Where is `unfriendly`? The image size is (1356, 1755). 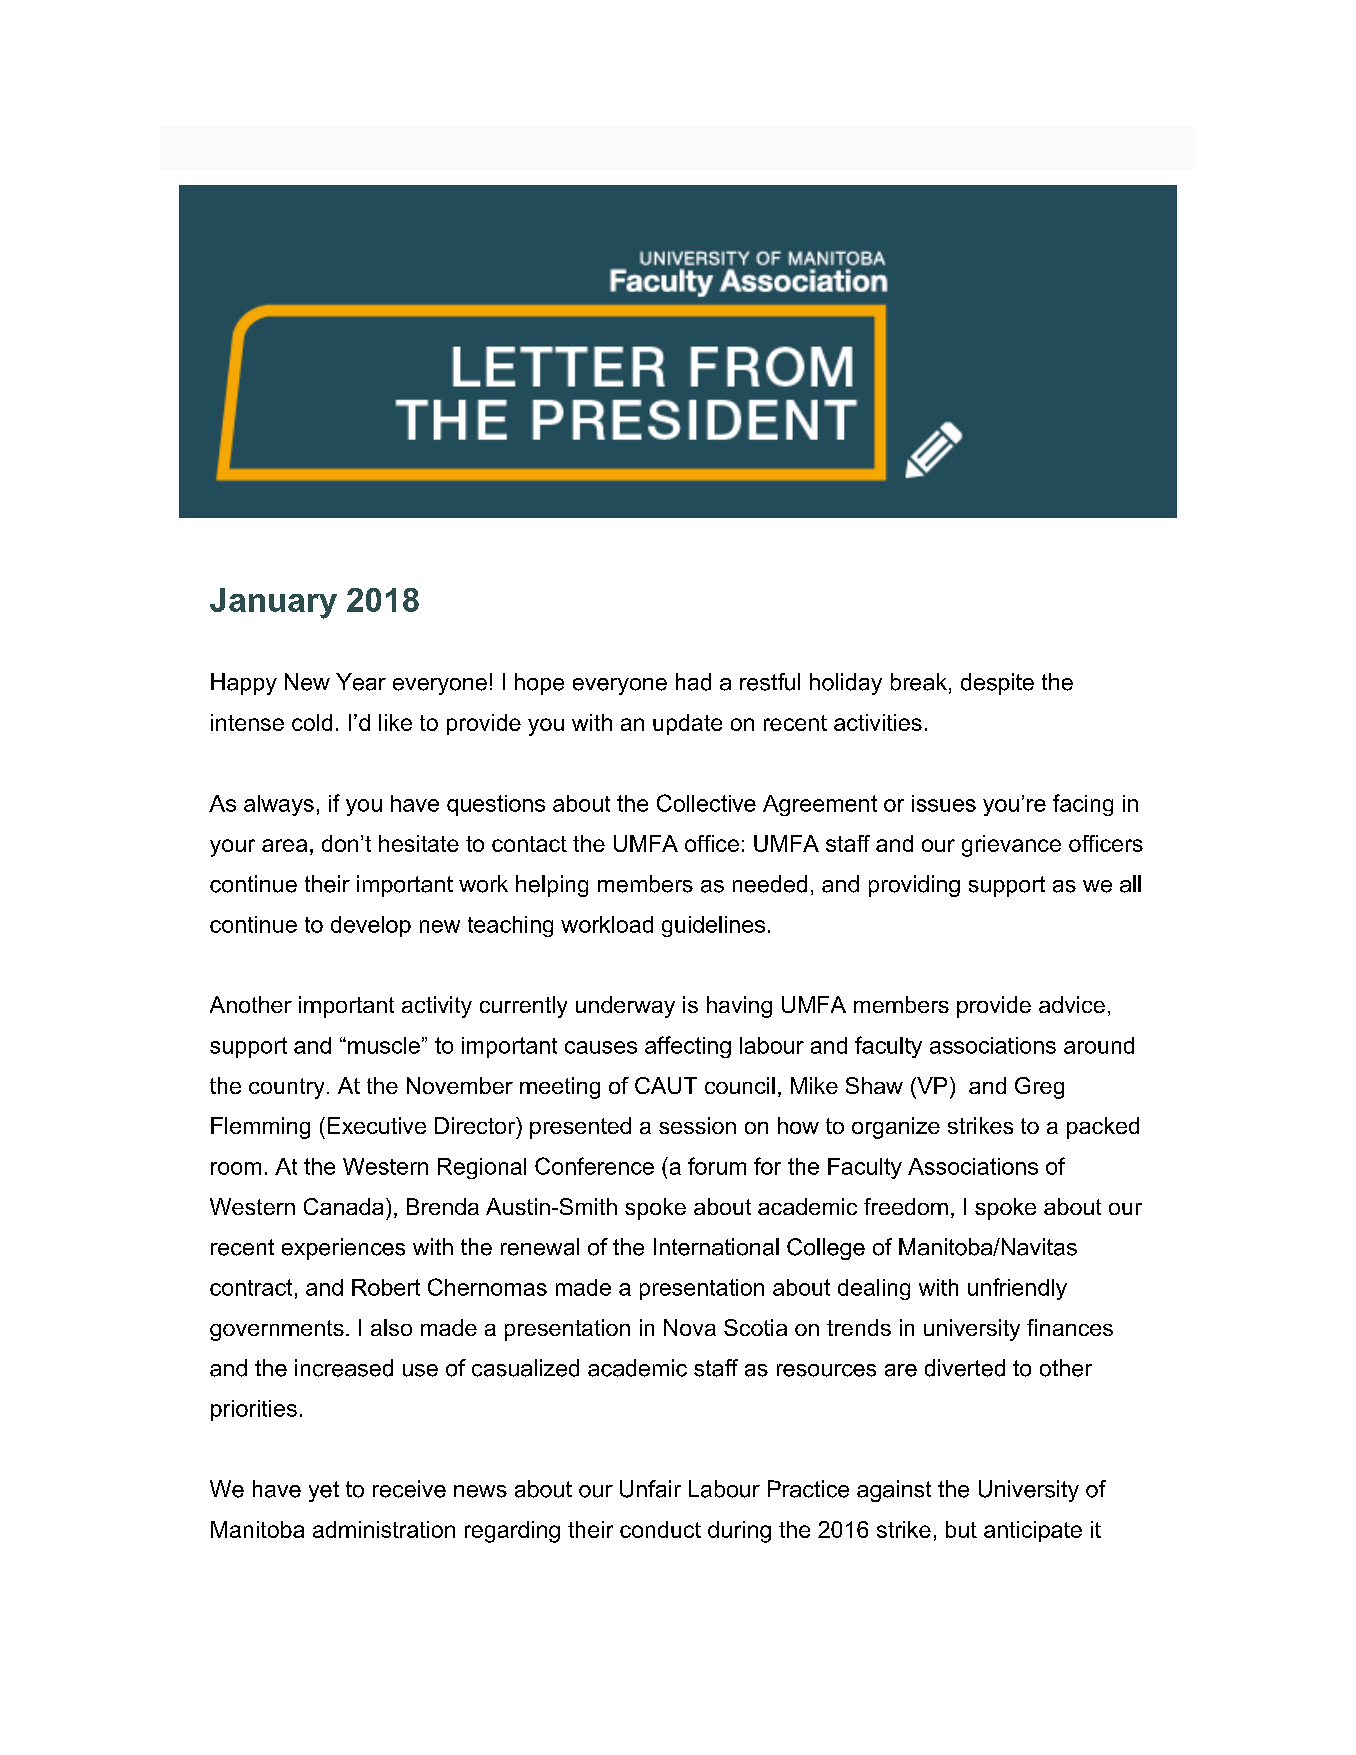
unfriendly is located at coordinates (1017, 1289).
